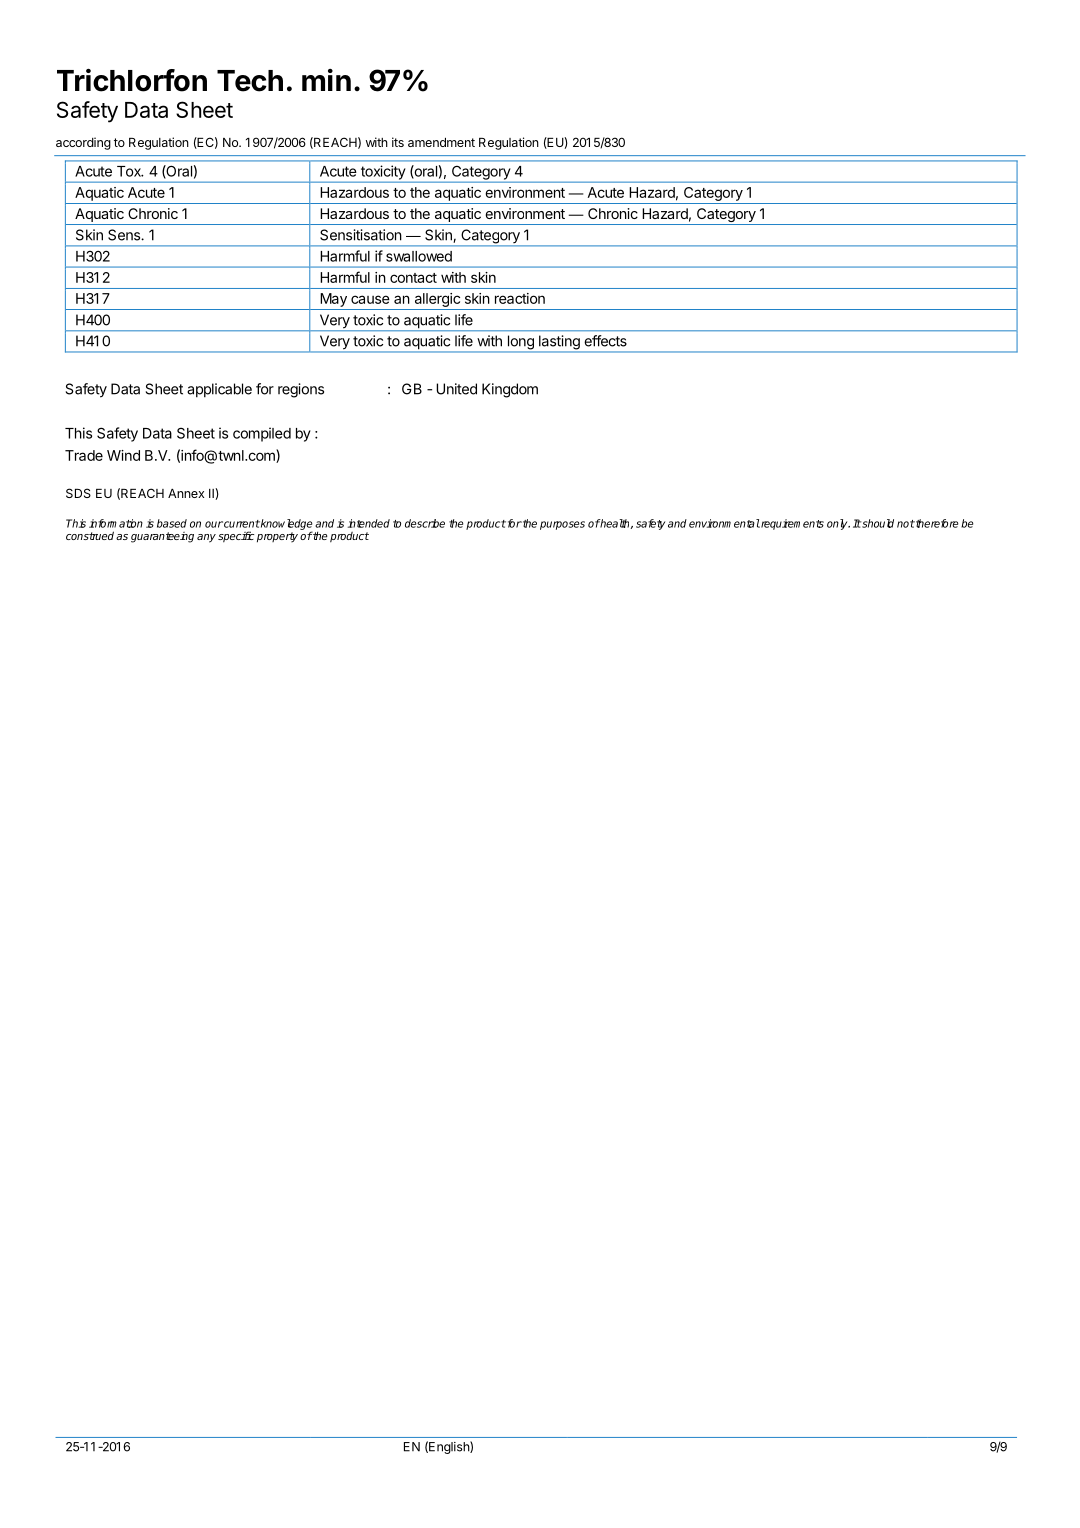  I want to click on min, so click(326, 80).
